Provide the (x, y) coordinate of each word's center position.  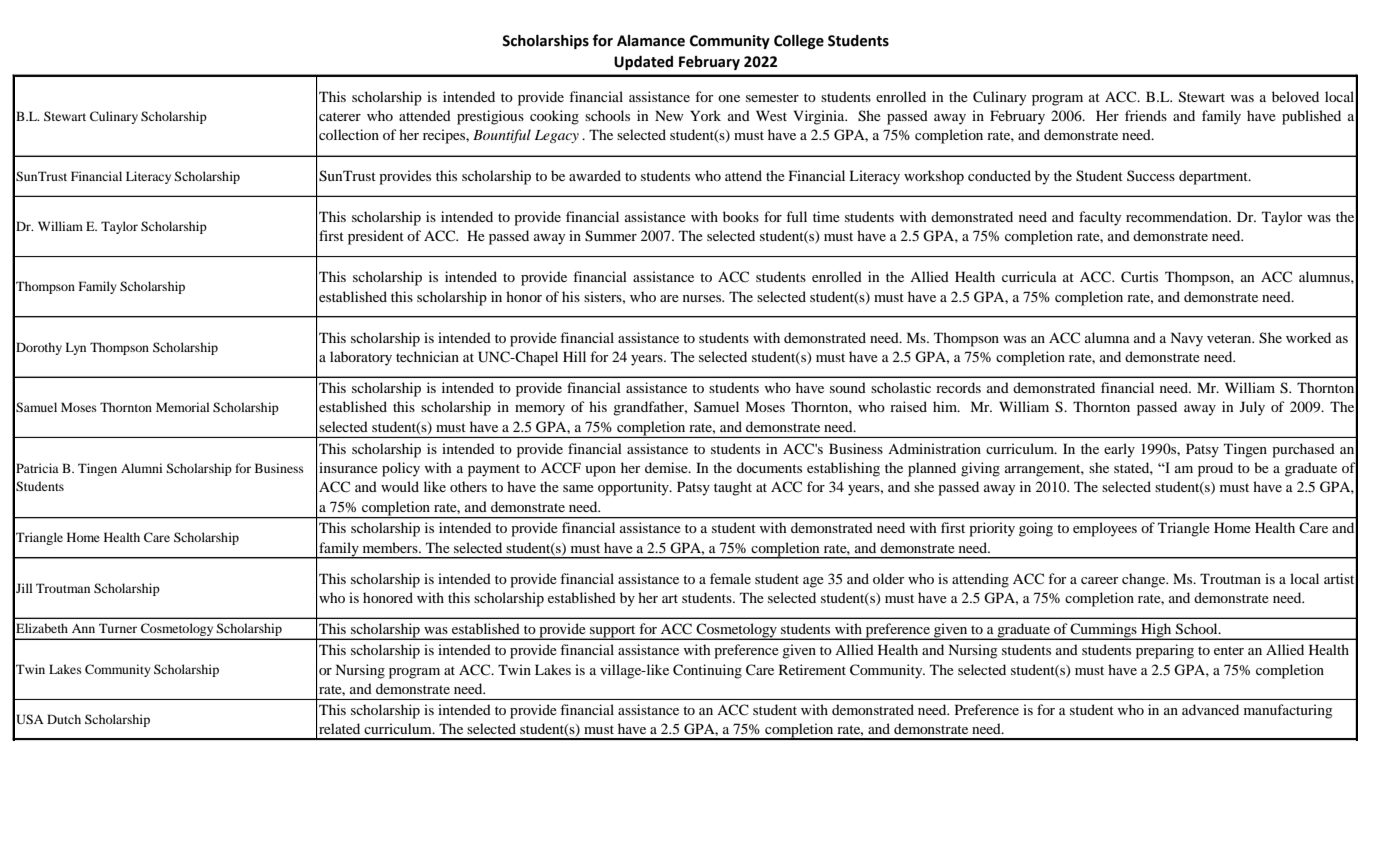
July (1252, 408)
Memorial (183, 407)
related (339, 728)
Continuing (707, 671)
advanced (1210, 709)
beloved (1295, 96)
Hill (574, 356)
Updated (643, 62)
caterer (340, 116)
